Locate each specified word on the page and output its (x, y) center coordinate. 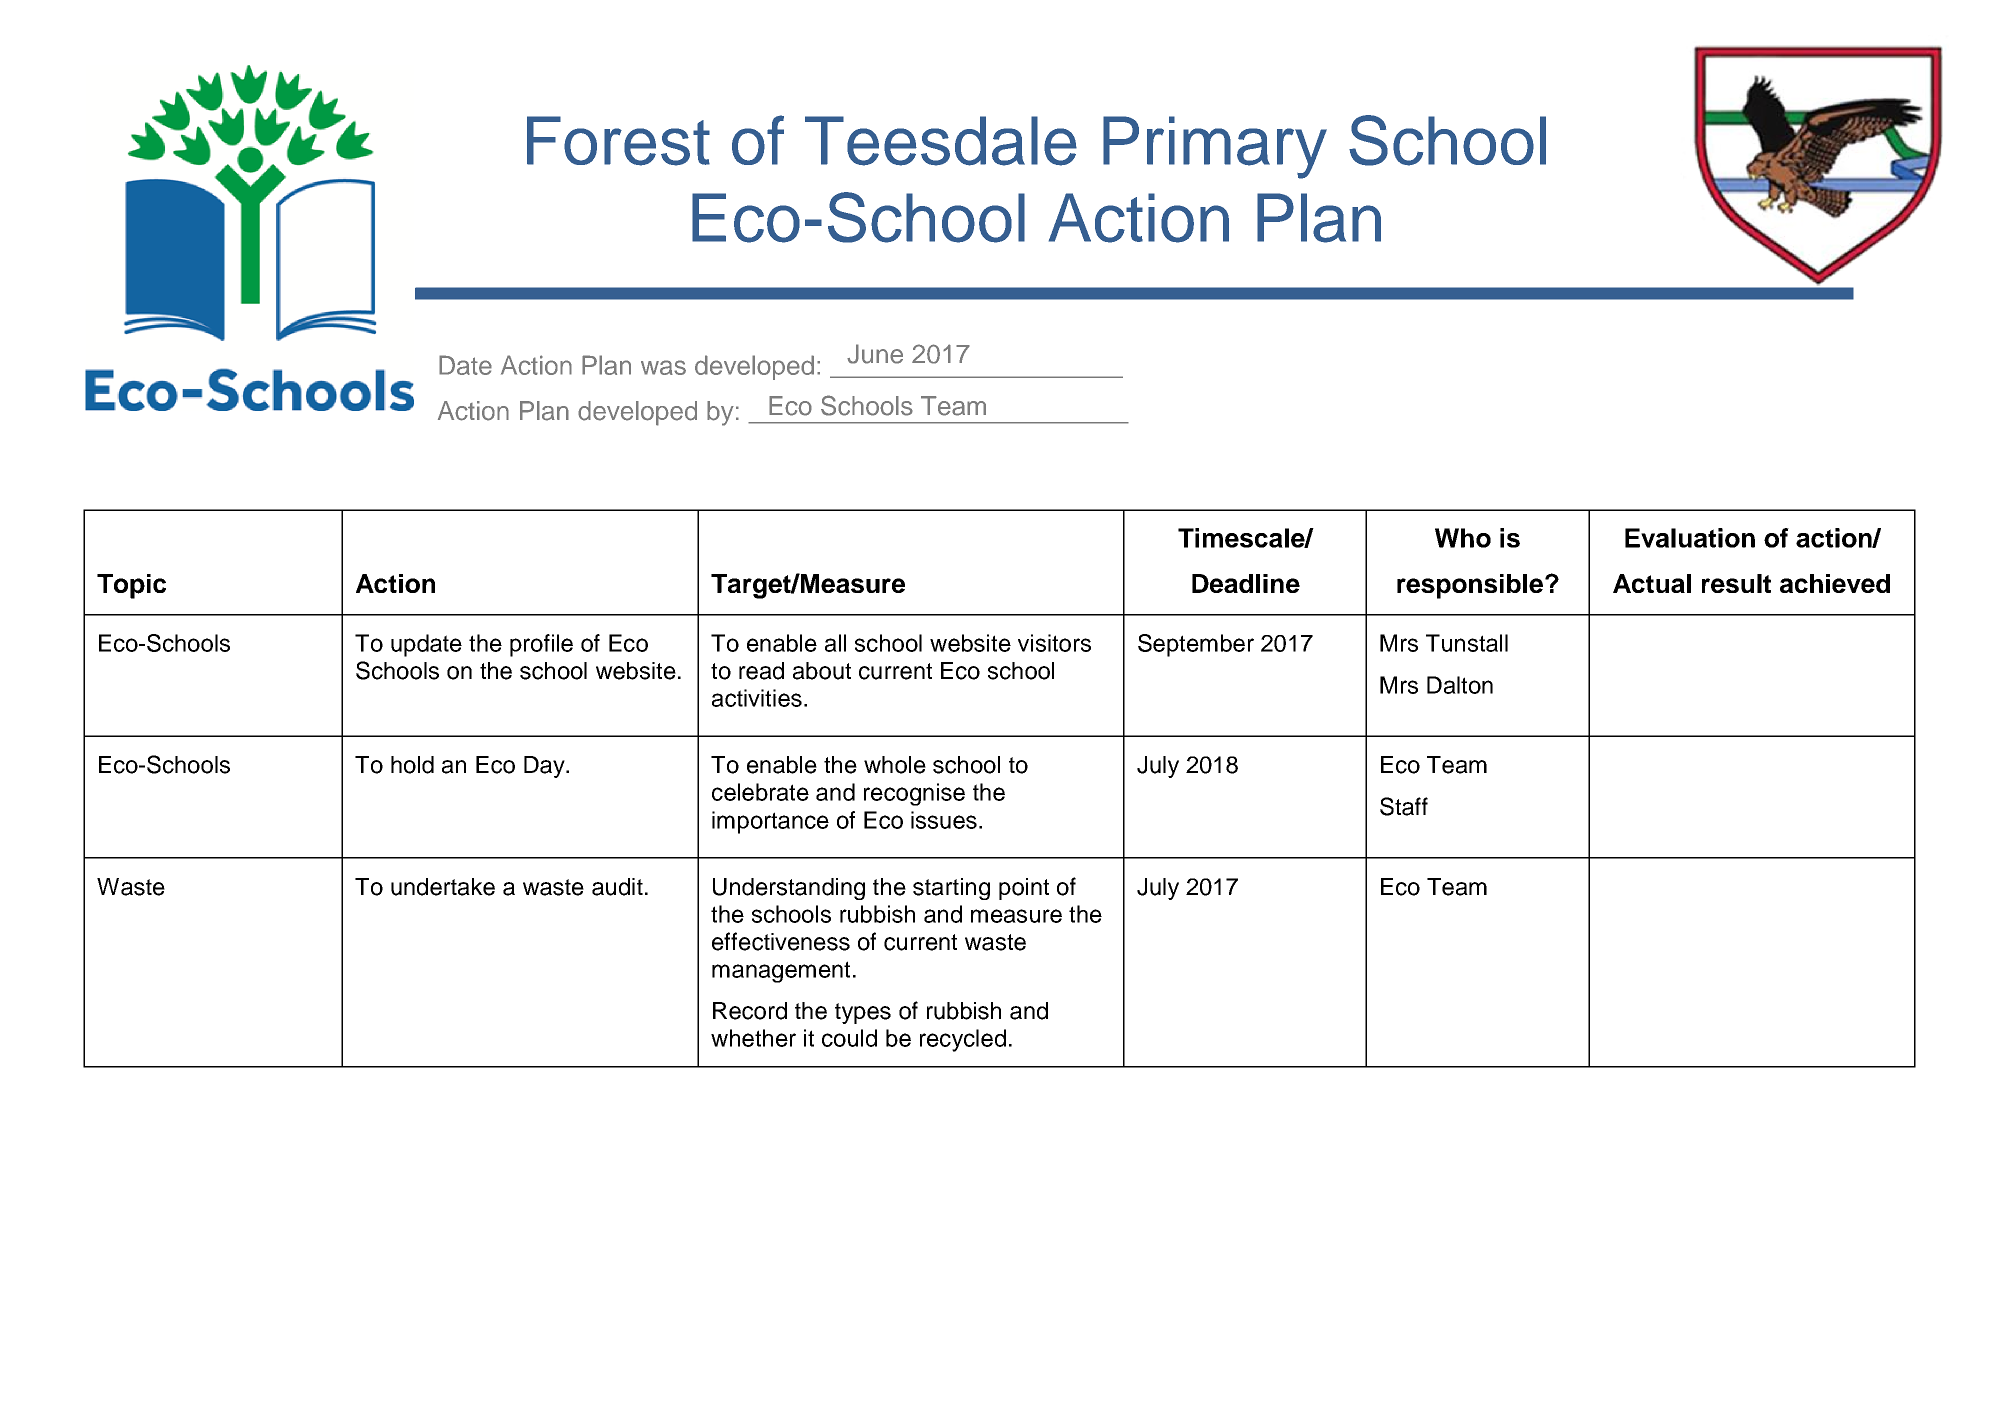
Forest (618, 141)
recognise (914, 794)
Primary (1215, 147)
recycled (963, 1040)
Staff (1404, 806)
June (875, 354)
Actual (1652, 583)
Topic (131, 586)
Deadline (1246, 583)
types (863, 1013)
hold (412, 765)
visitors (1054, 643)
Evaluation (1690, 538)
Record (750, 1011)
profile (541, 645)
